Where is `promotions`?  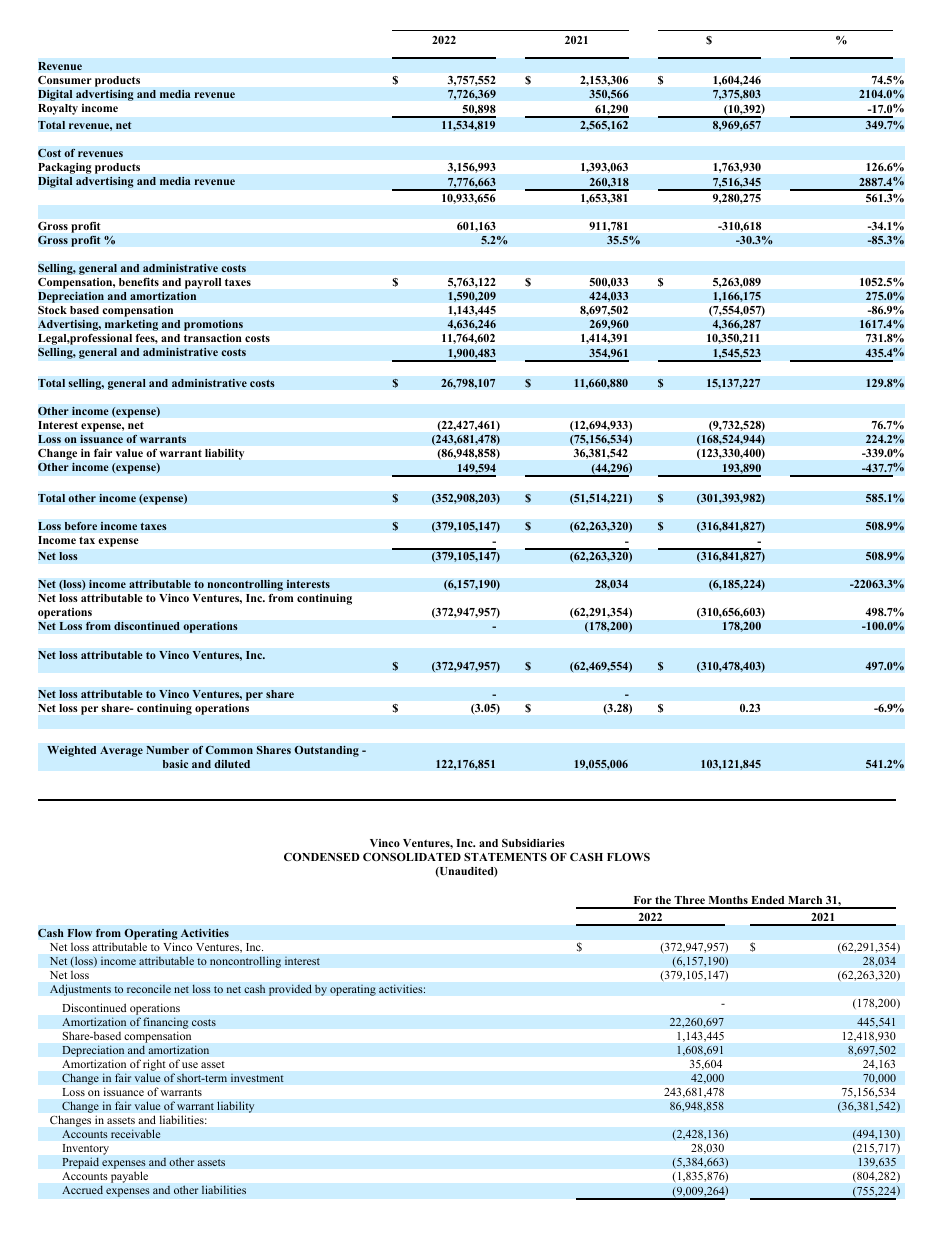
promotions is located at coordinates (213, 325).
